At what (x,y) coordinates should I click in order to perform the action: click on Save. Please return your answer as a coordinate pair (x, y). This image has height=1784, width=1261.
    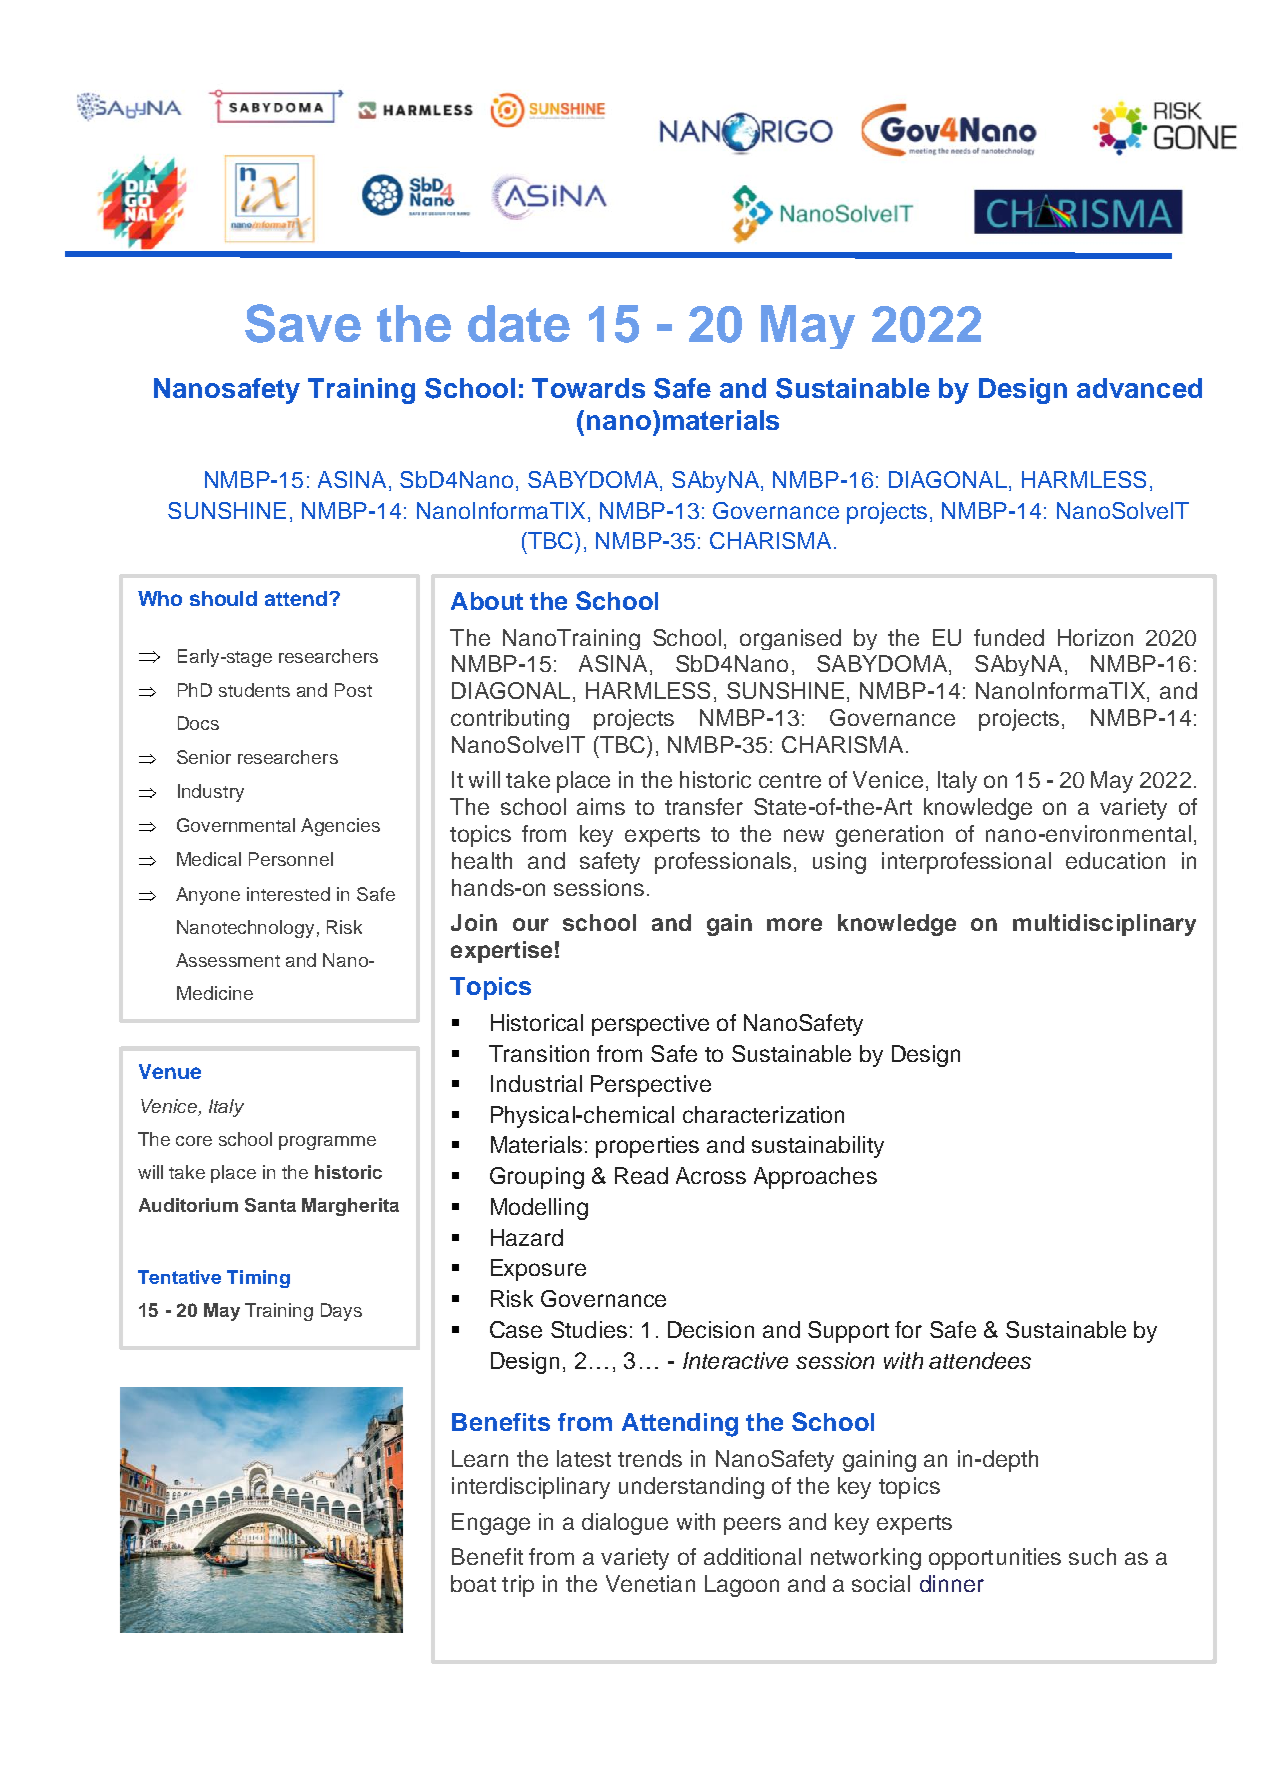
    Looking at the image, I should click on (303, 323).
